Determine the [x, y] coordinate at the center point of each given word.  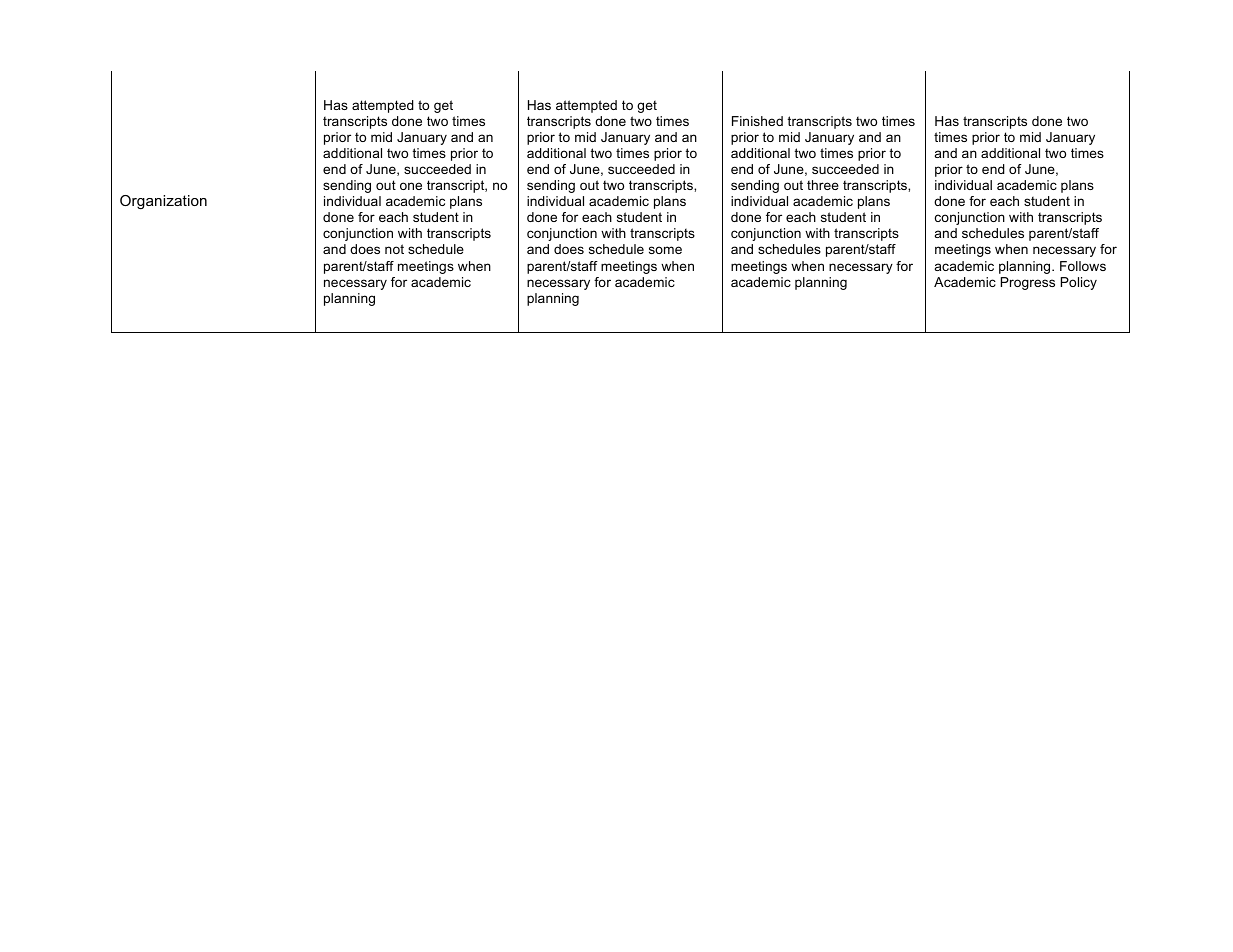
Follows [1083, 266]
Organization [163, 202]
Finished [757, 121]
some [665, 250]
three [823, 185]
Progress [1028, 283]
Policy [1079, 283]
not [394, 249]
